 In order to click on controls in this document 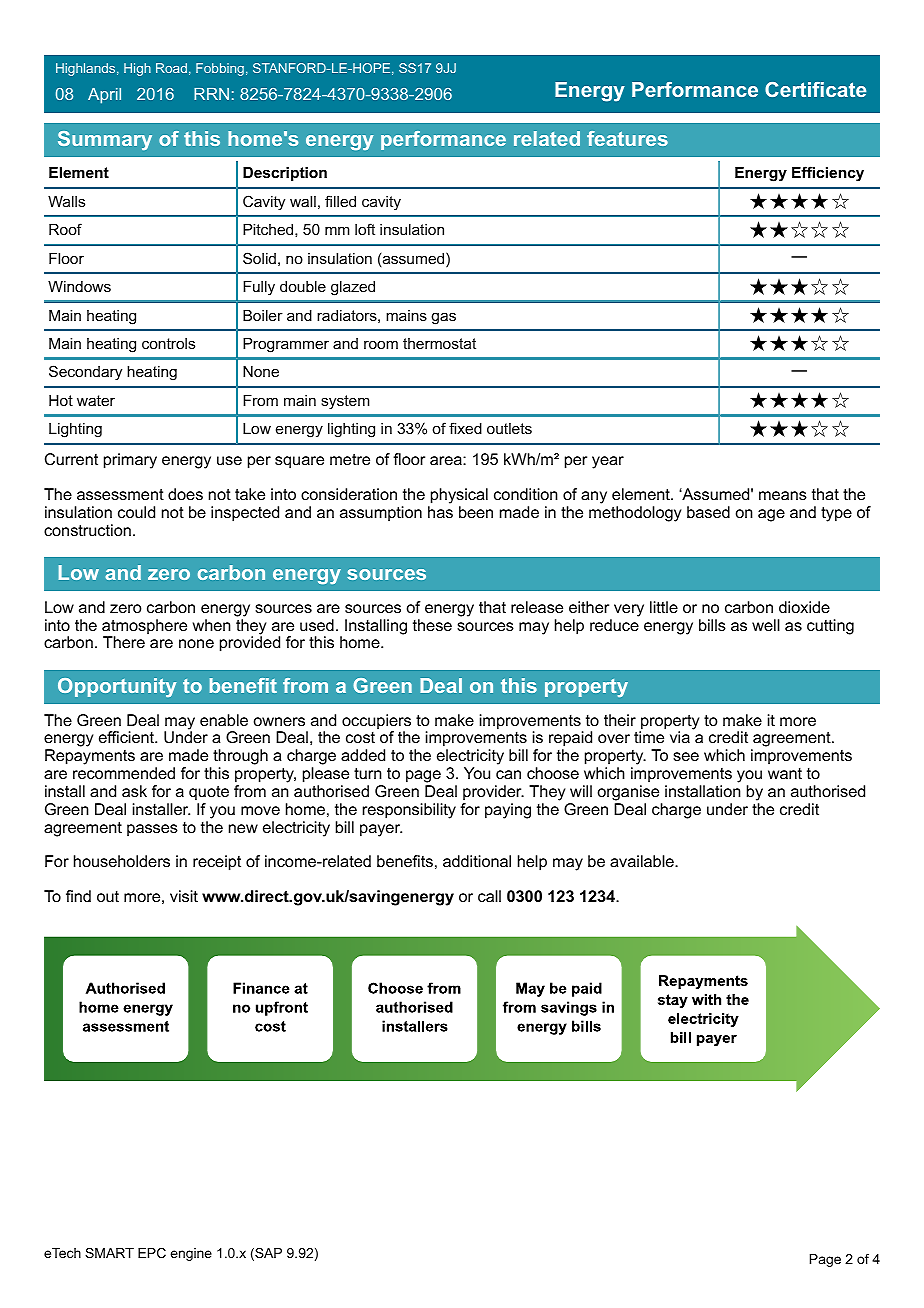, I will do `click(168, 343)`.
